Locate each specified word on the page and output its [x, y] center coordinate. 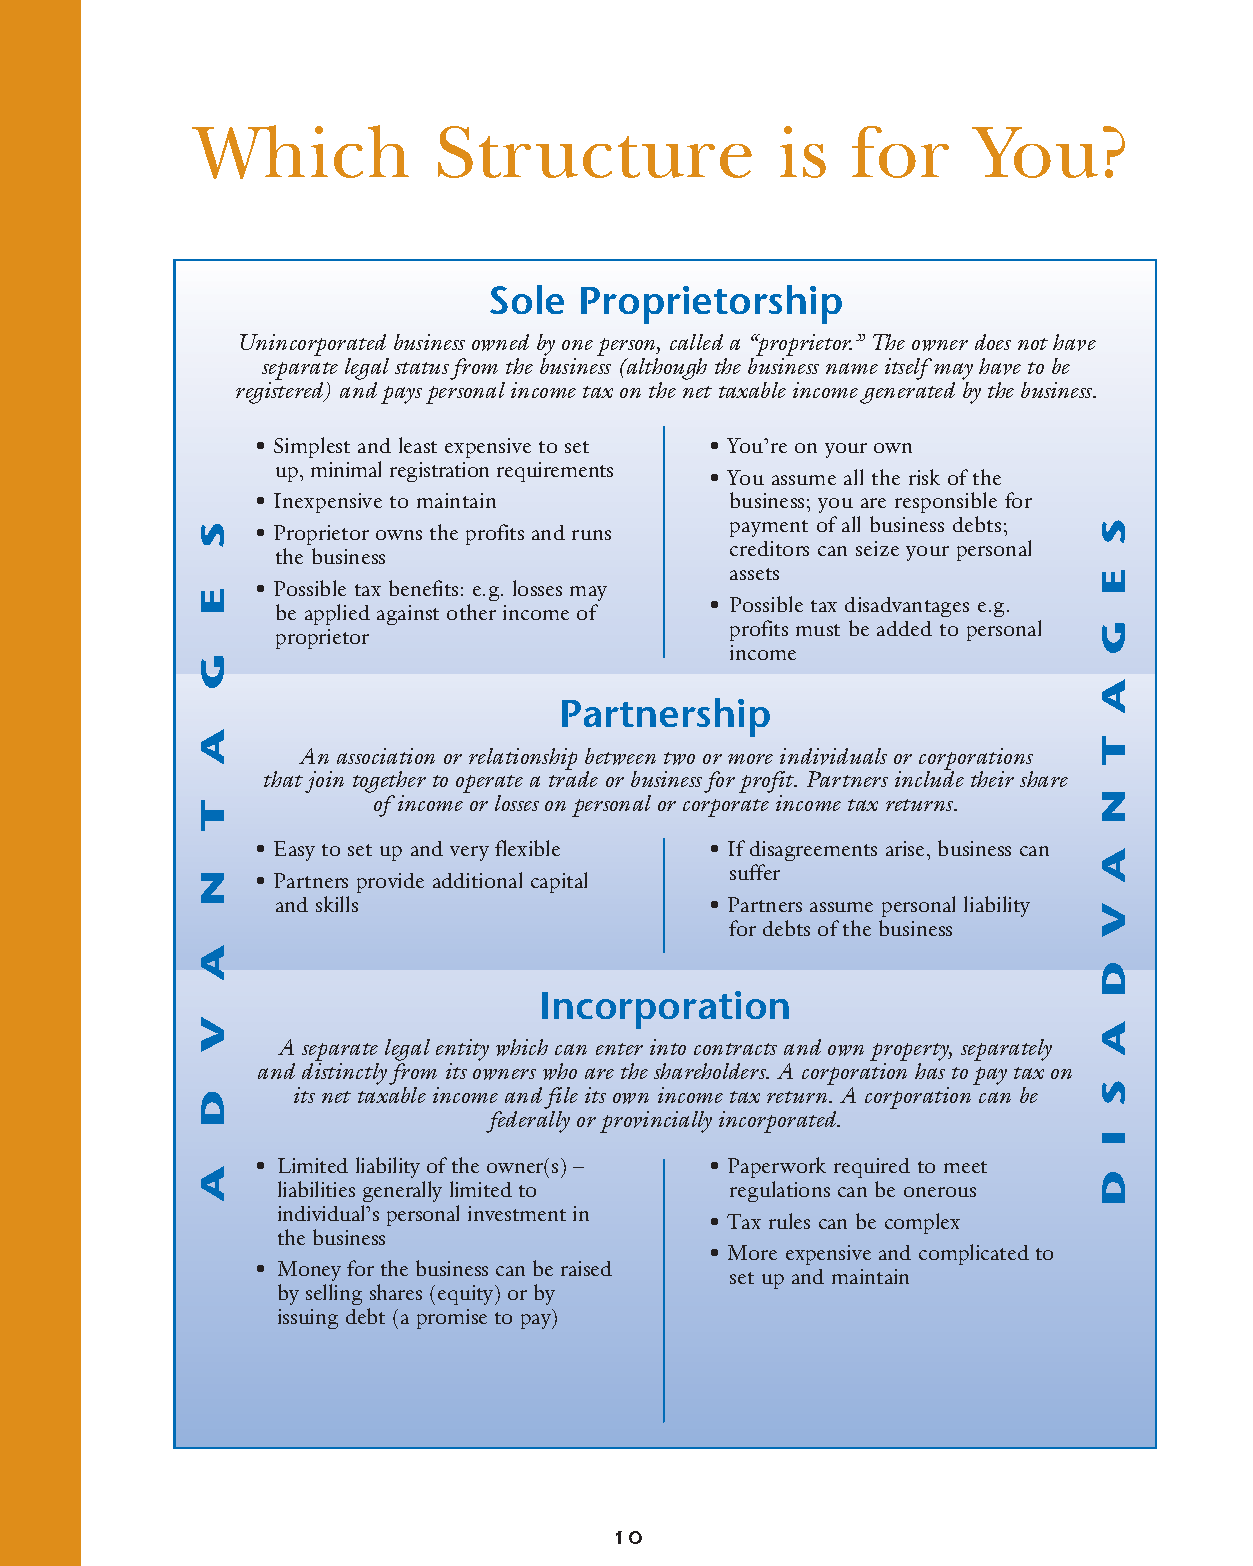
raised [586, 1268]
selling [334, 1294]
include [929, 778]
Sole [527, 299]
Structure [595, 152]
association [386, 756]
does [993, 342]
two [679, 758]
